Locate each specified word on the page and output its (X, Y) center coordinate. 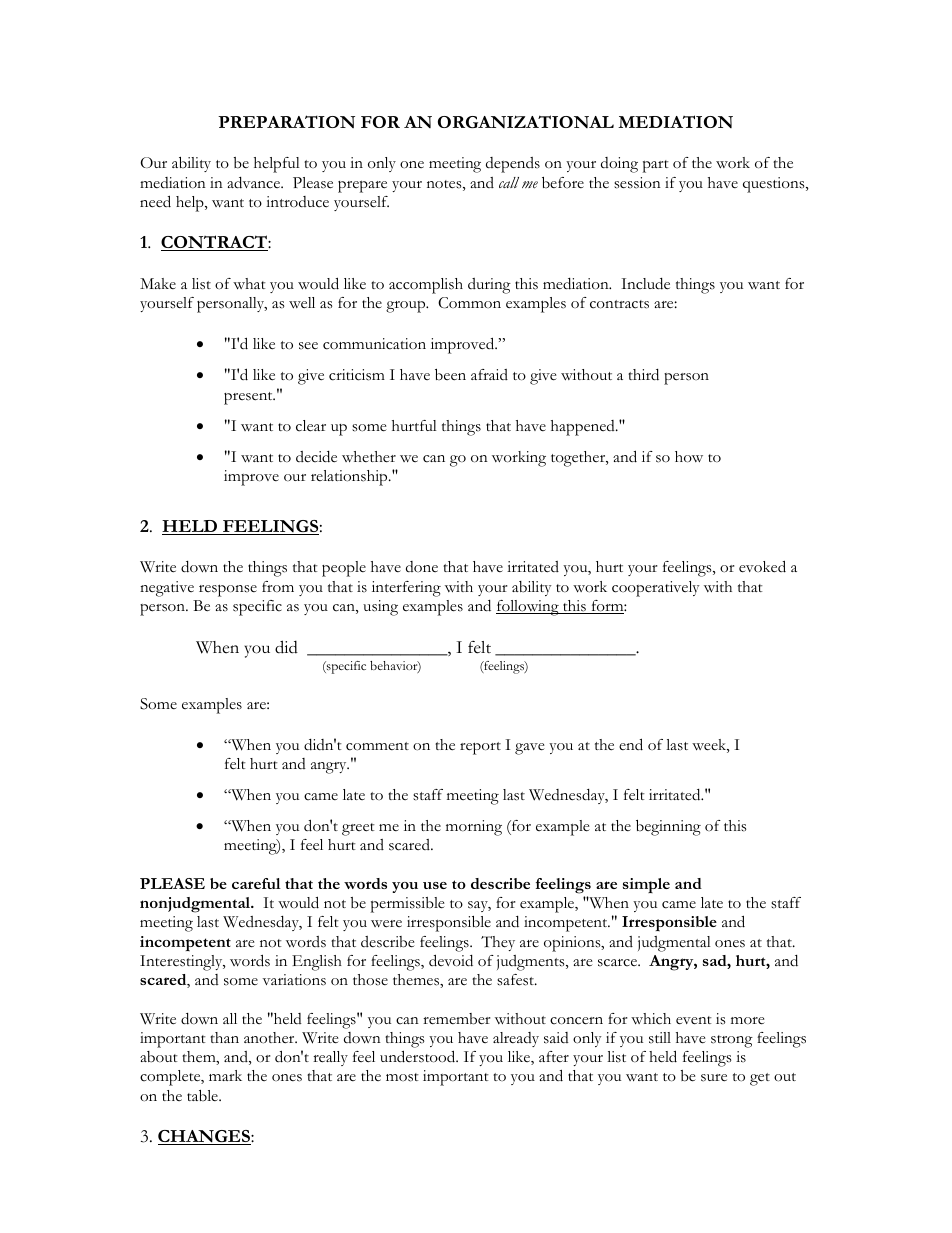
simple (646, 885)
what (249, 284)
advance (254, 183)
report (480, 748)
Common (469, 303)
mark (225, 1075)
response (228, 591)
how (689, 457)
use (435, 885)
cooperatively (656, 589)
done (422, 566)
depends (513, 165)
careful (256, 883)
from (278, 586)
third (643, 375)
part (655, 166)
